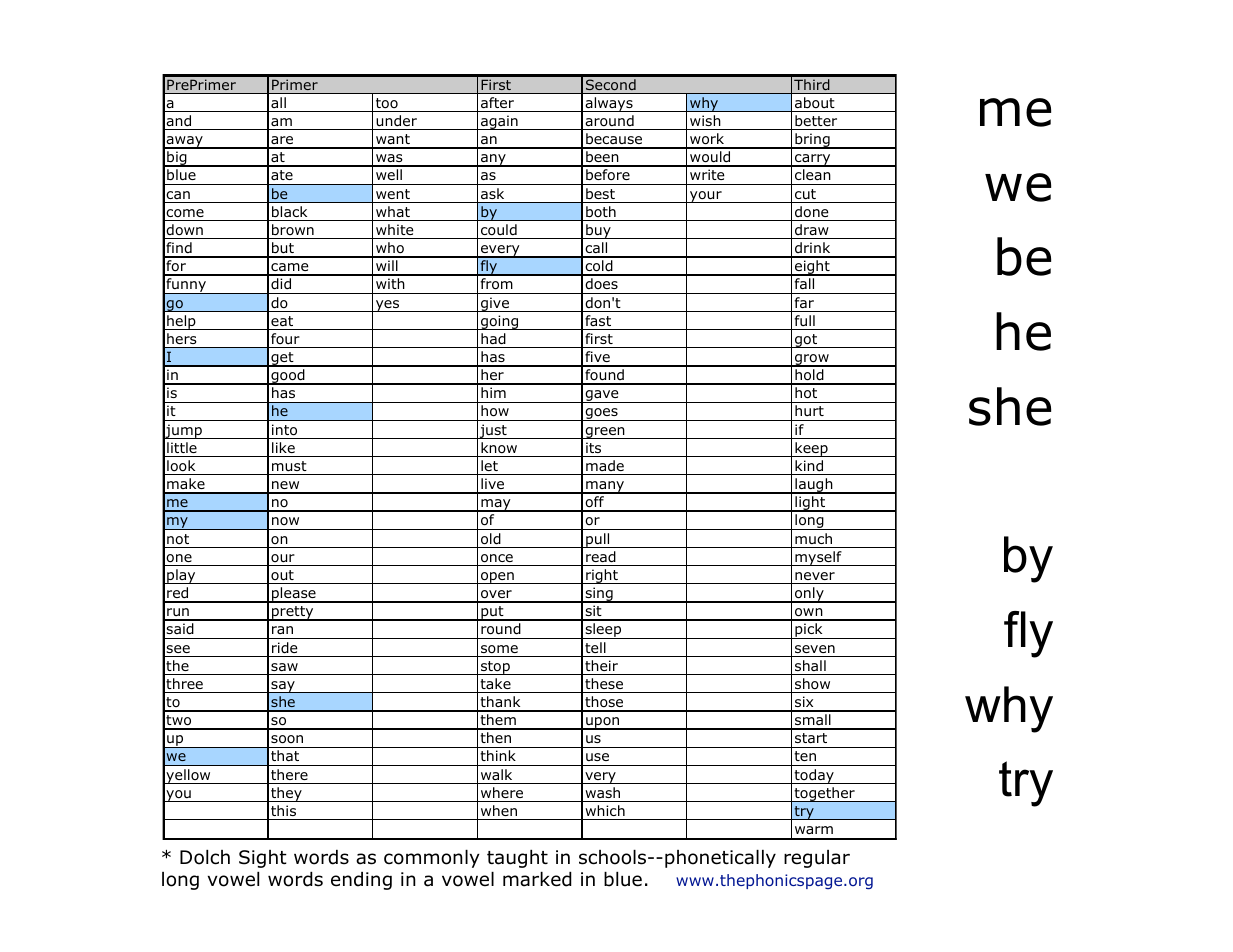 Image resolution: width=1233 pixels, height=952 pixels. Describe the element at coordinates (499, 122) in the page. I see `again` at that location.
